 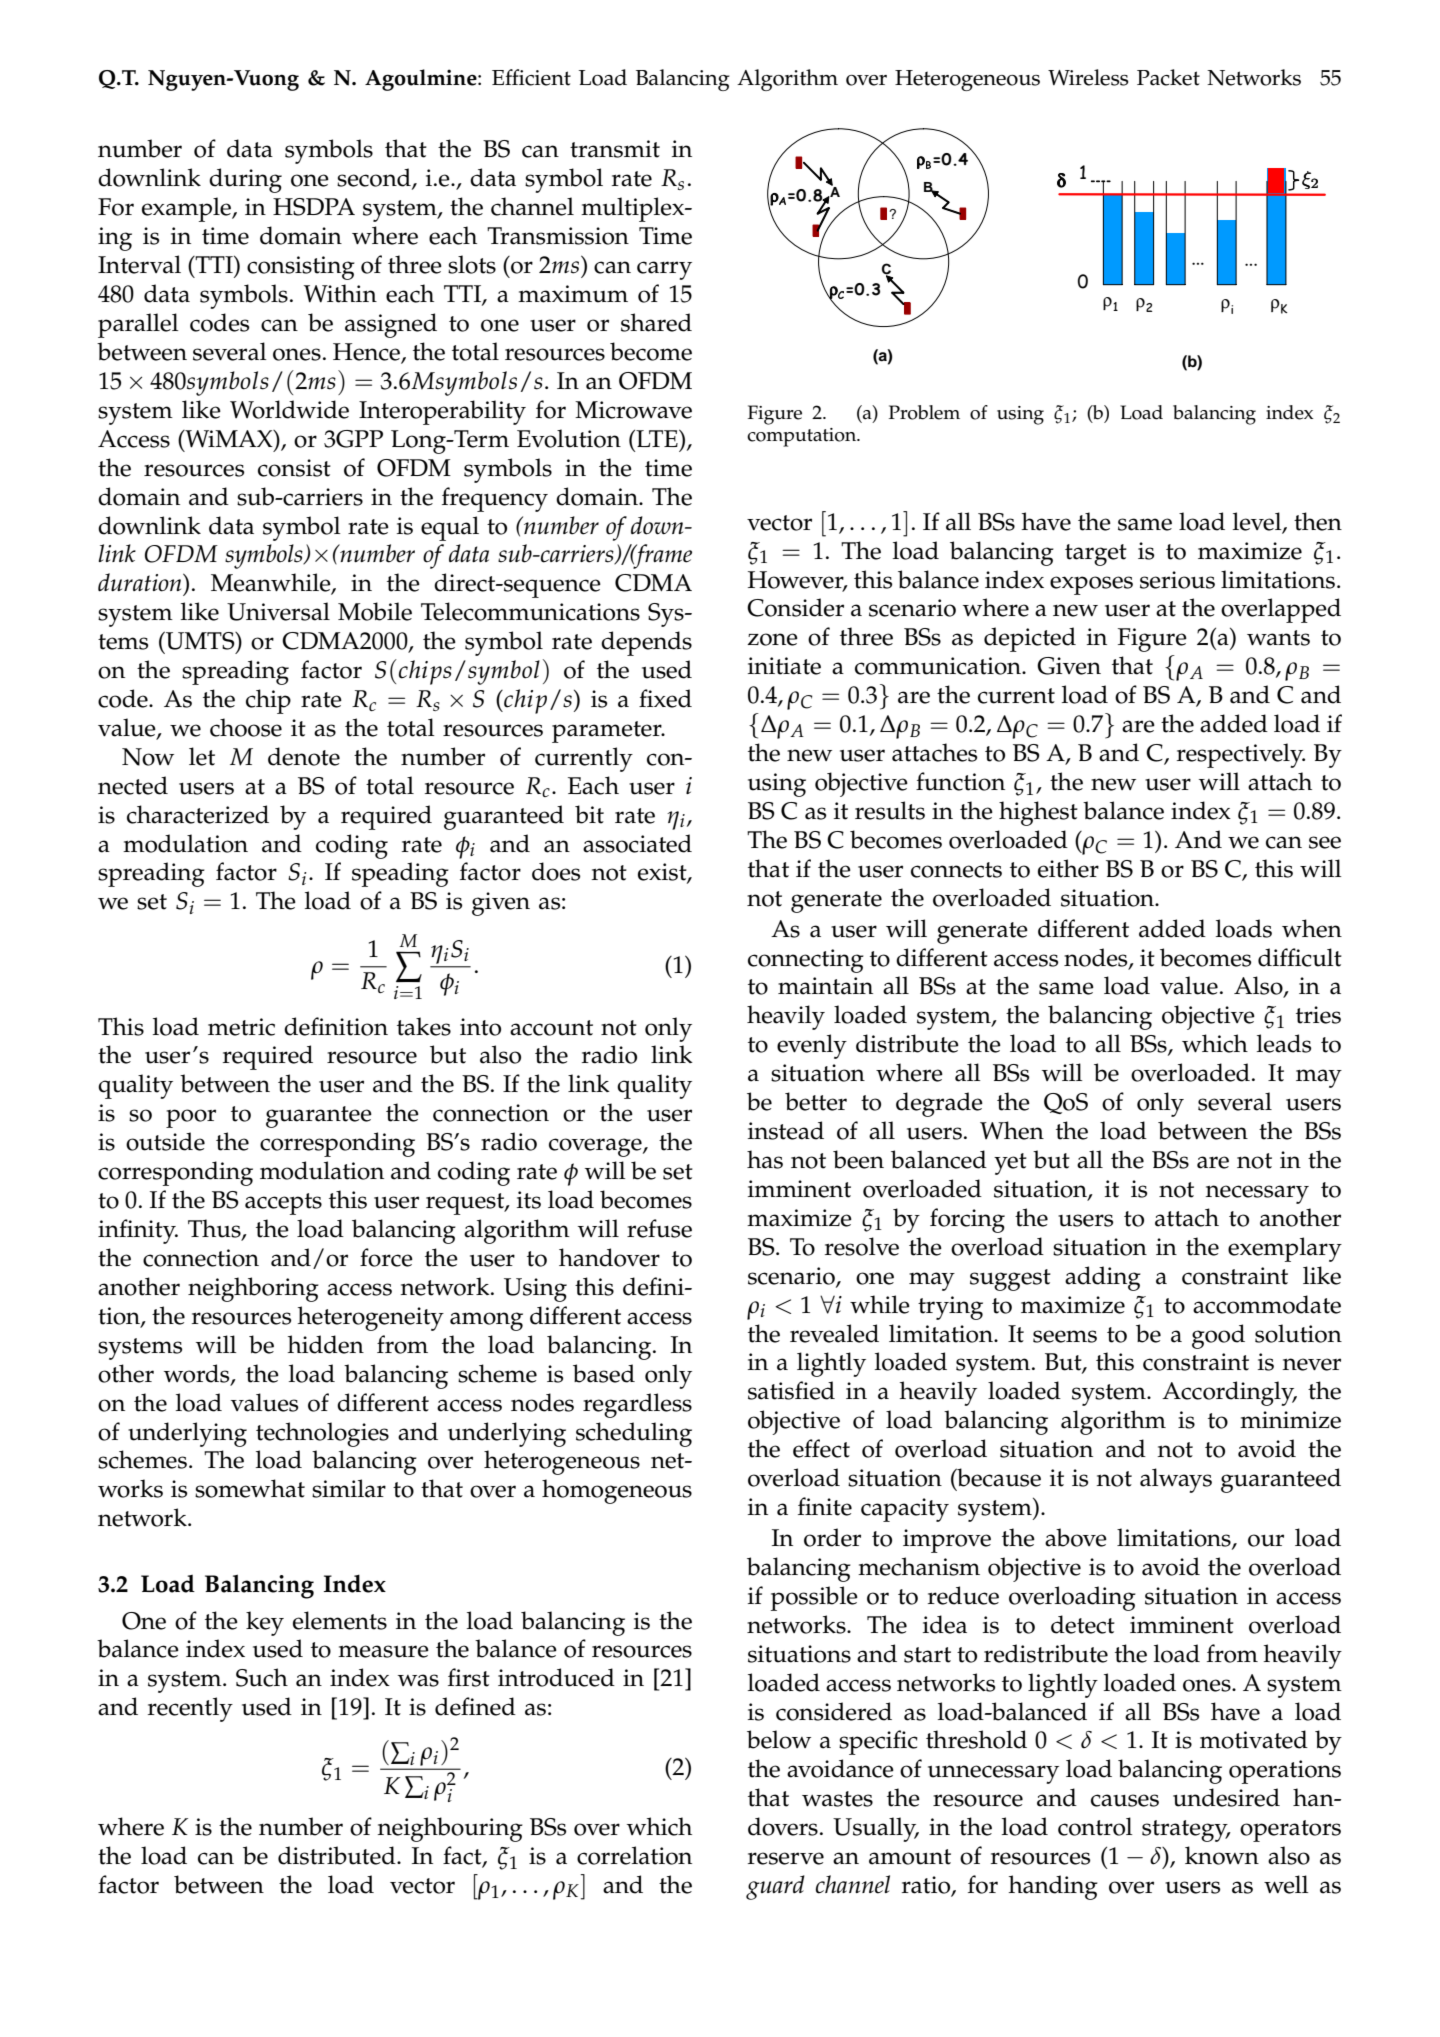 I want to click on refuse, so click(x=659, y=1228).
